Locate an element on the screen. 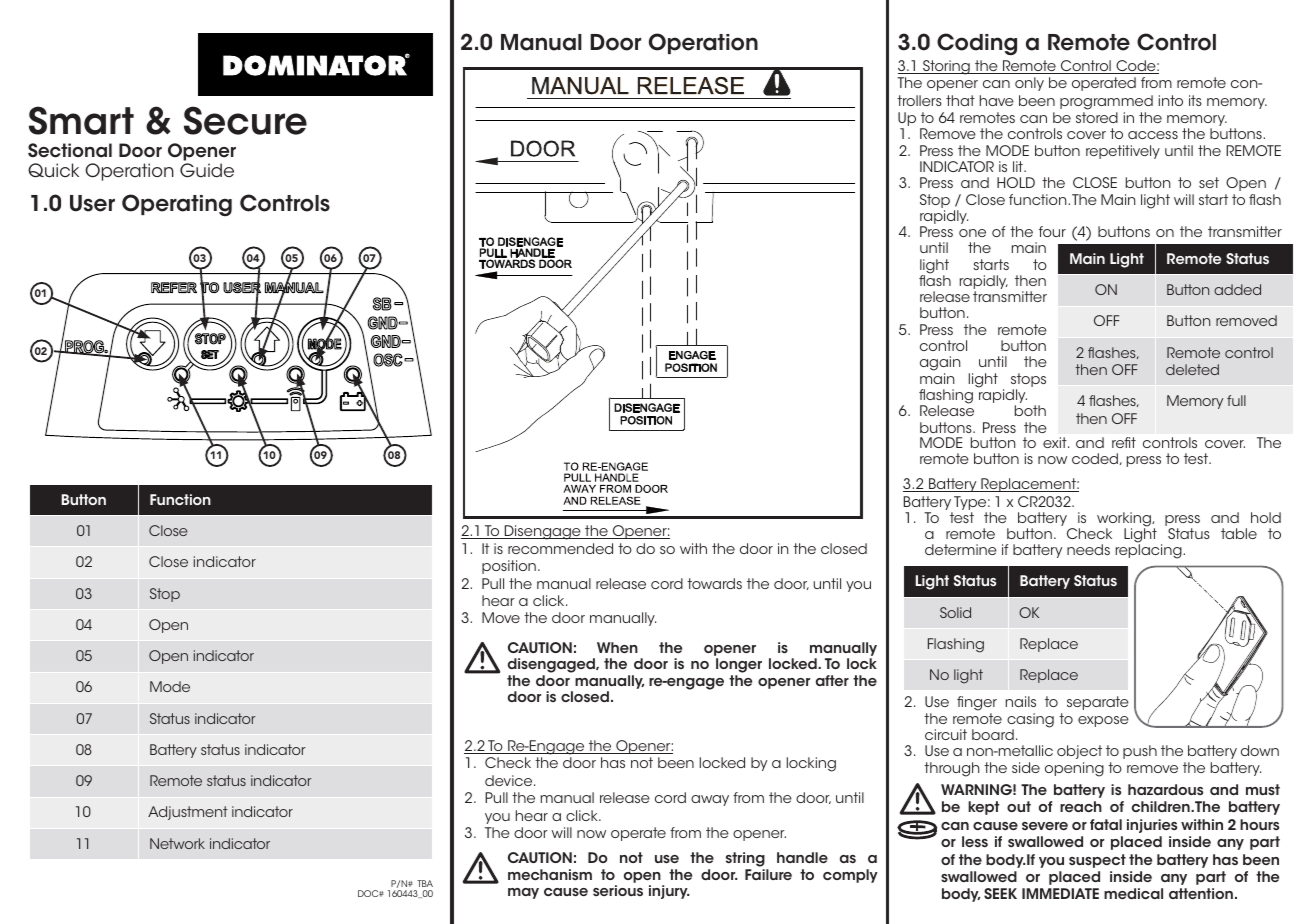 This screenshot has height=924, width=1310. longer is located at coordinates (739, 667).
